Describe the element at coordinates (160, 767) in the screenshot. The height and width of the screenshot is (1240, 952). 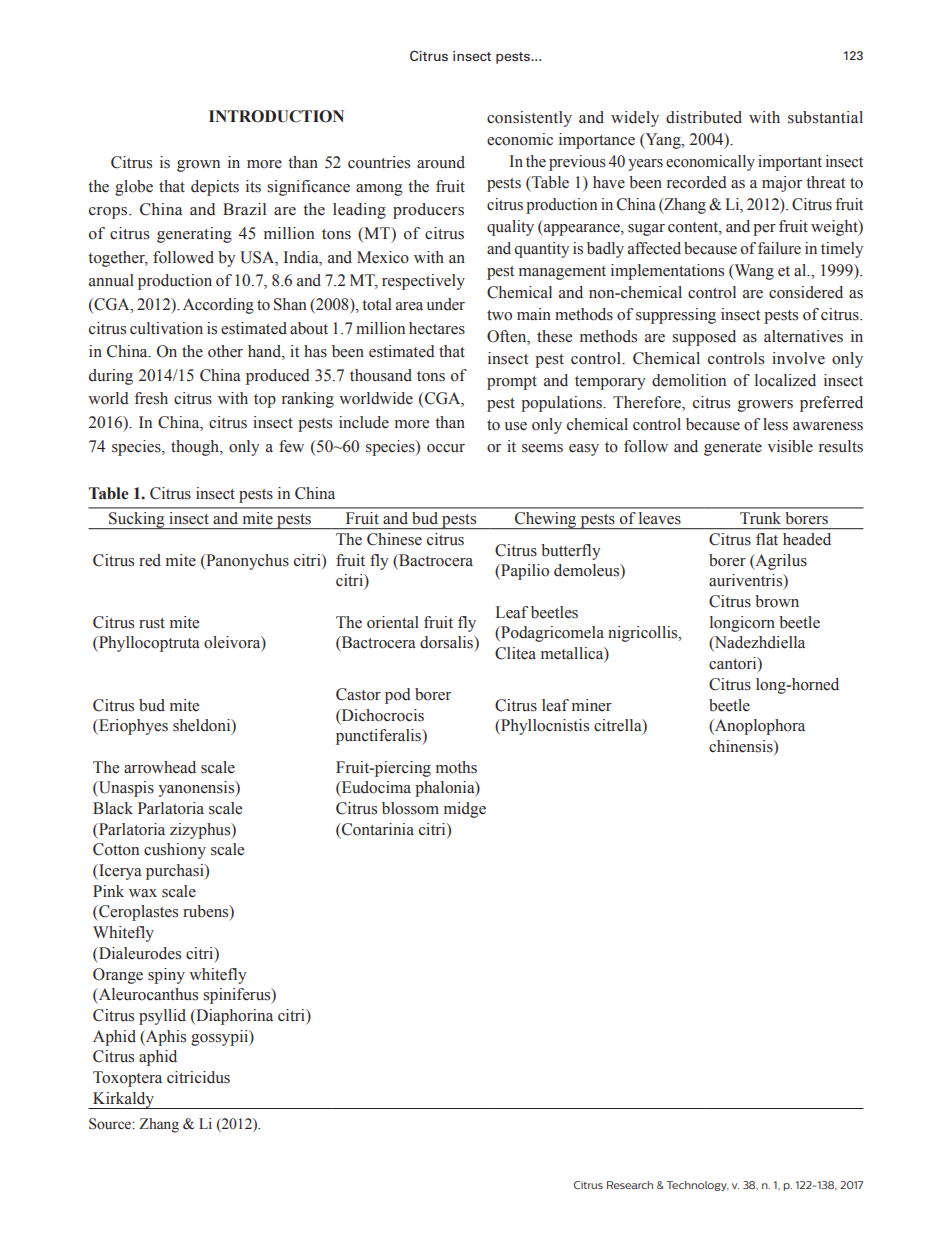
I see `arrowhead` at that location.
